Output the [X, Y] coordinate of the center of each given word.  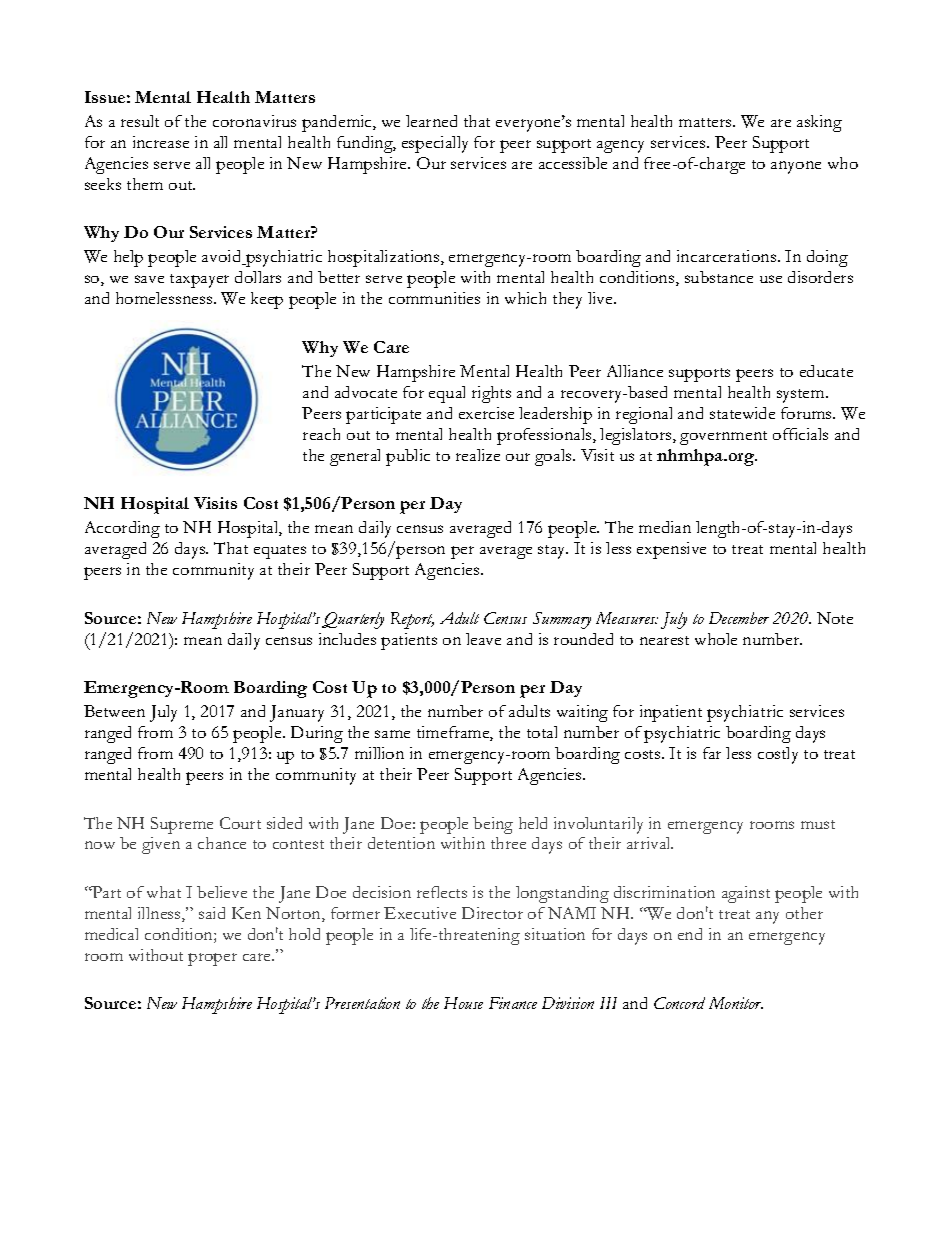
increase [161, 142]
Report [412, 620]
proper [212, 959]
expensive [671, 550]
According [122, 529]
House [463, 1003]
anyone [796, 167]
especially [435, 144]
